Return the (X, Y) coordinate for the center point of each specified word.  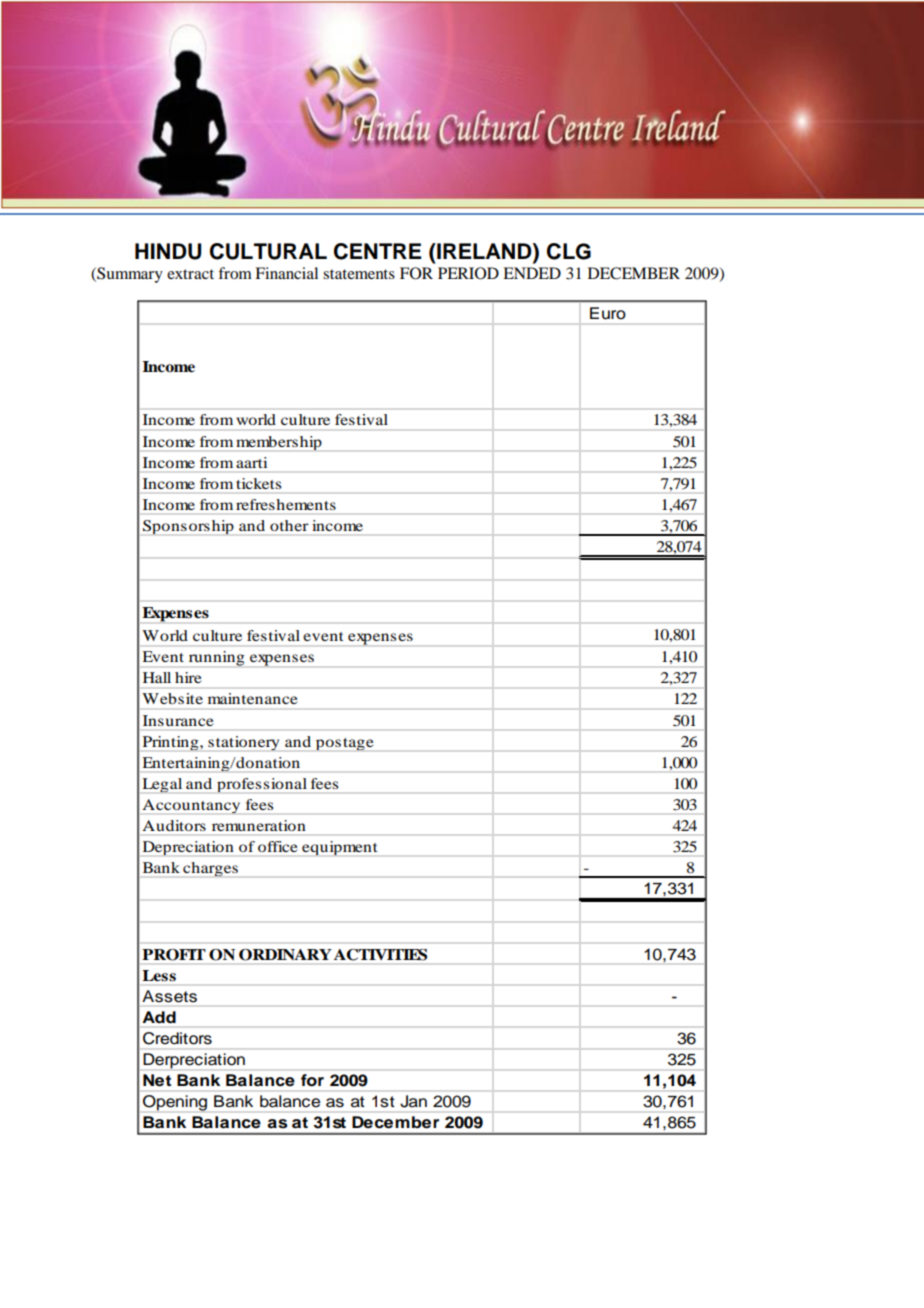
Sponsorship (188, 527)
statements (359, 274)
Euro (608, 313)
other (289, 525)
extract (190, 274)
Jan (413, 1101)
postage (345, 744)
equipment (340, 848)
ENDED (532, 273)
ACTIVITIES (380, 955)
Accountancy (191, 806)
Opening (175, 1103)
